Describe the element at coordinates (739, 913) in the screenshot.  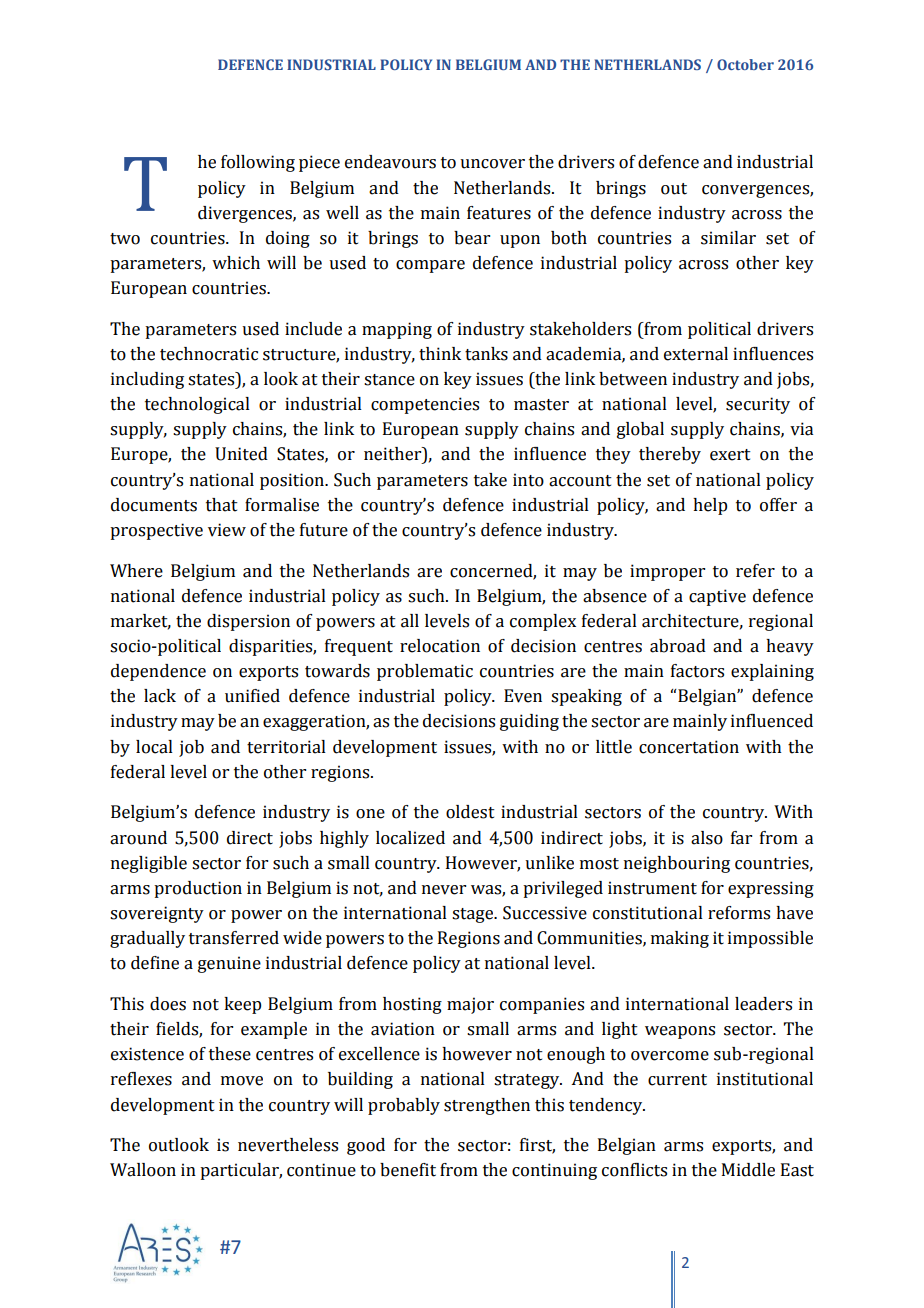
I see `reforms` at that location.
